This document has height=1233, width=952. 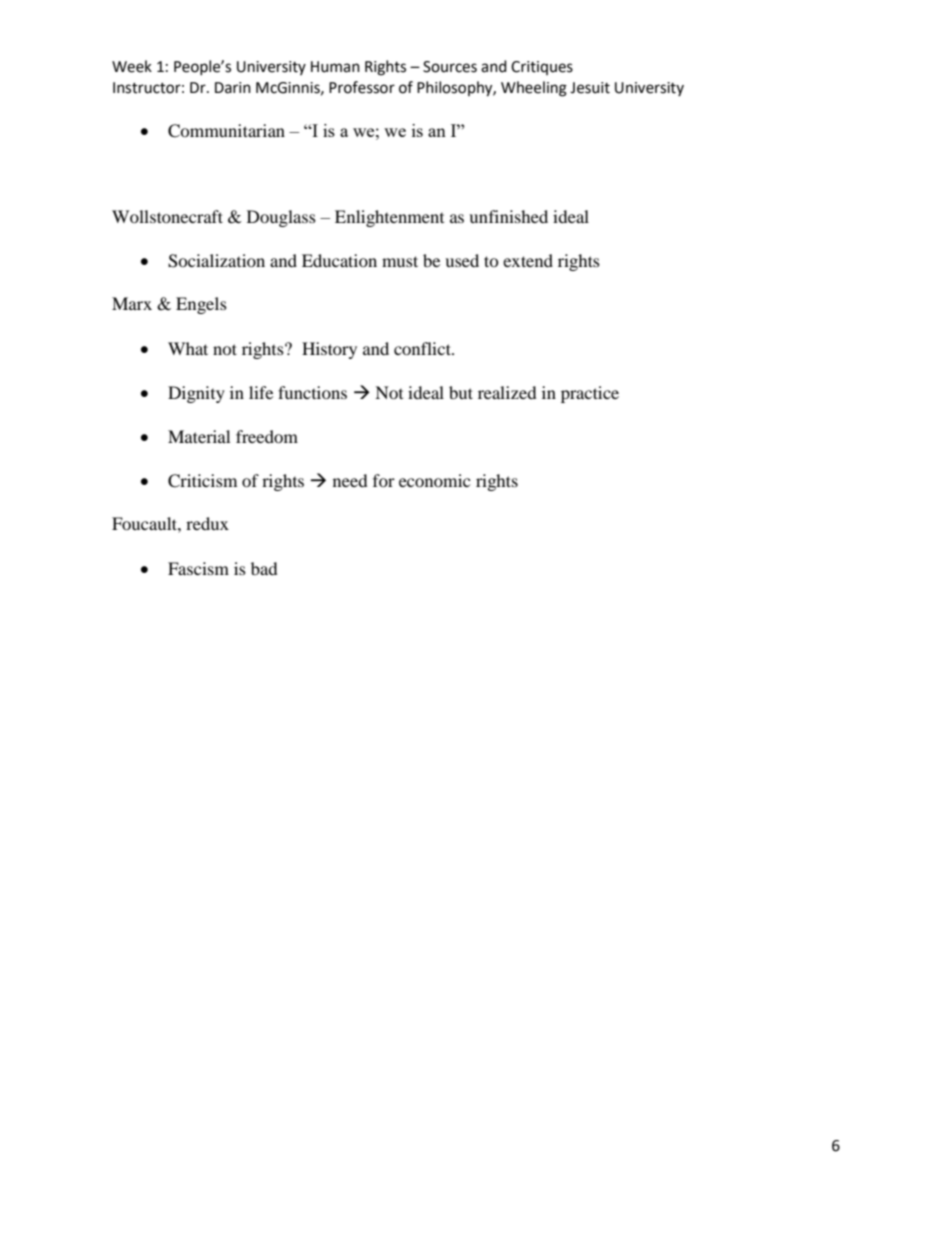 I want to click on Darin, so click(x=233, y=88).
